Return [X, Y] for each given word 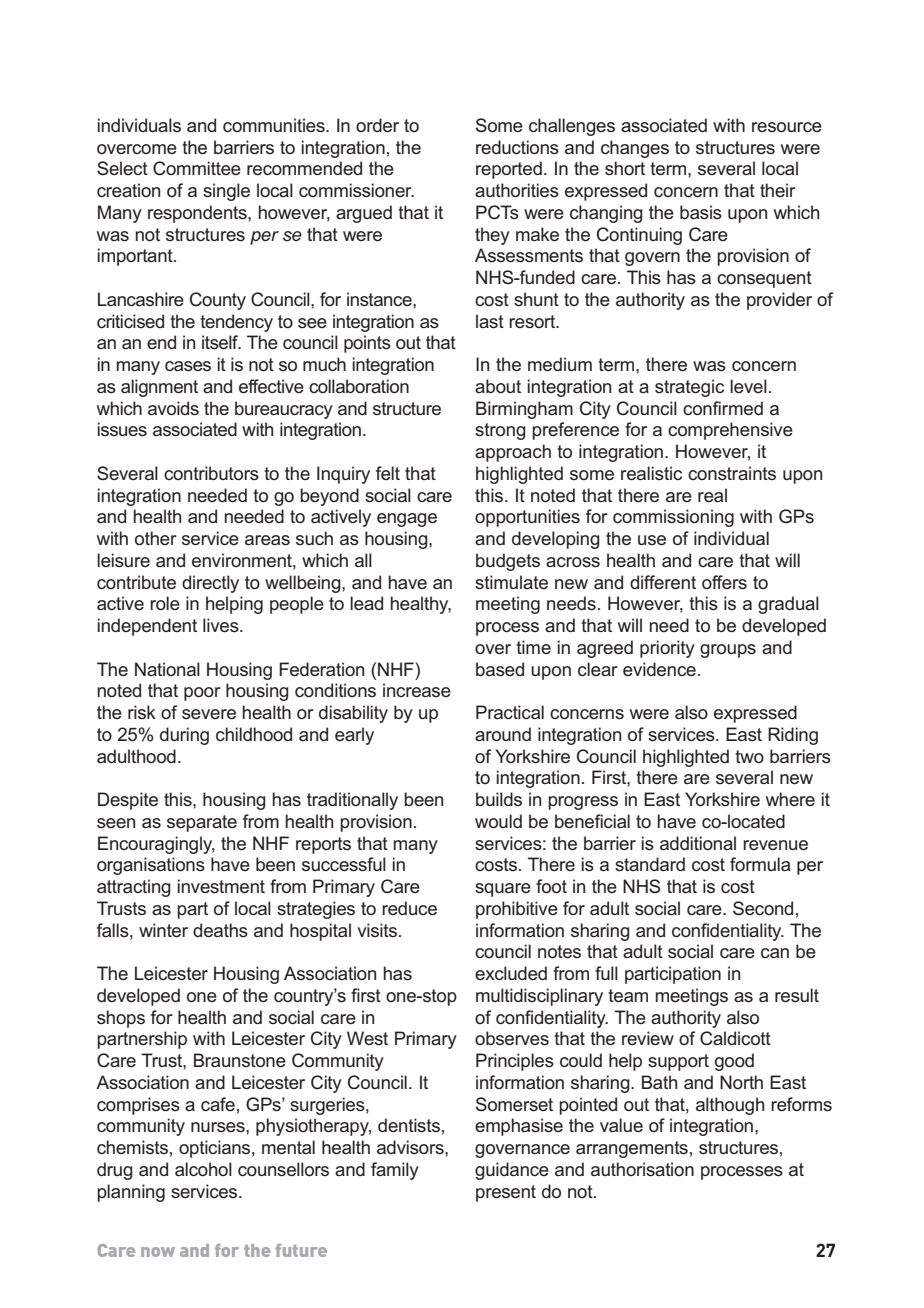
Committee [197, 168]
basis [701, 212]
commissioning [673, 518]
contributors [211, 473]
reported [509, 170]
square [503, 890]
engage [407, 520]
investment [221, 886]
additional [698, 843]
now [158, 1252]
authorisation [642, 1169]
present [506, 1193]
